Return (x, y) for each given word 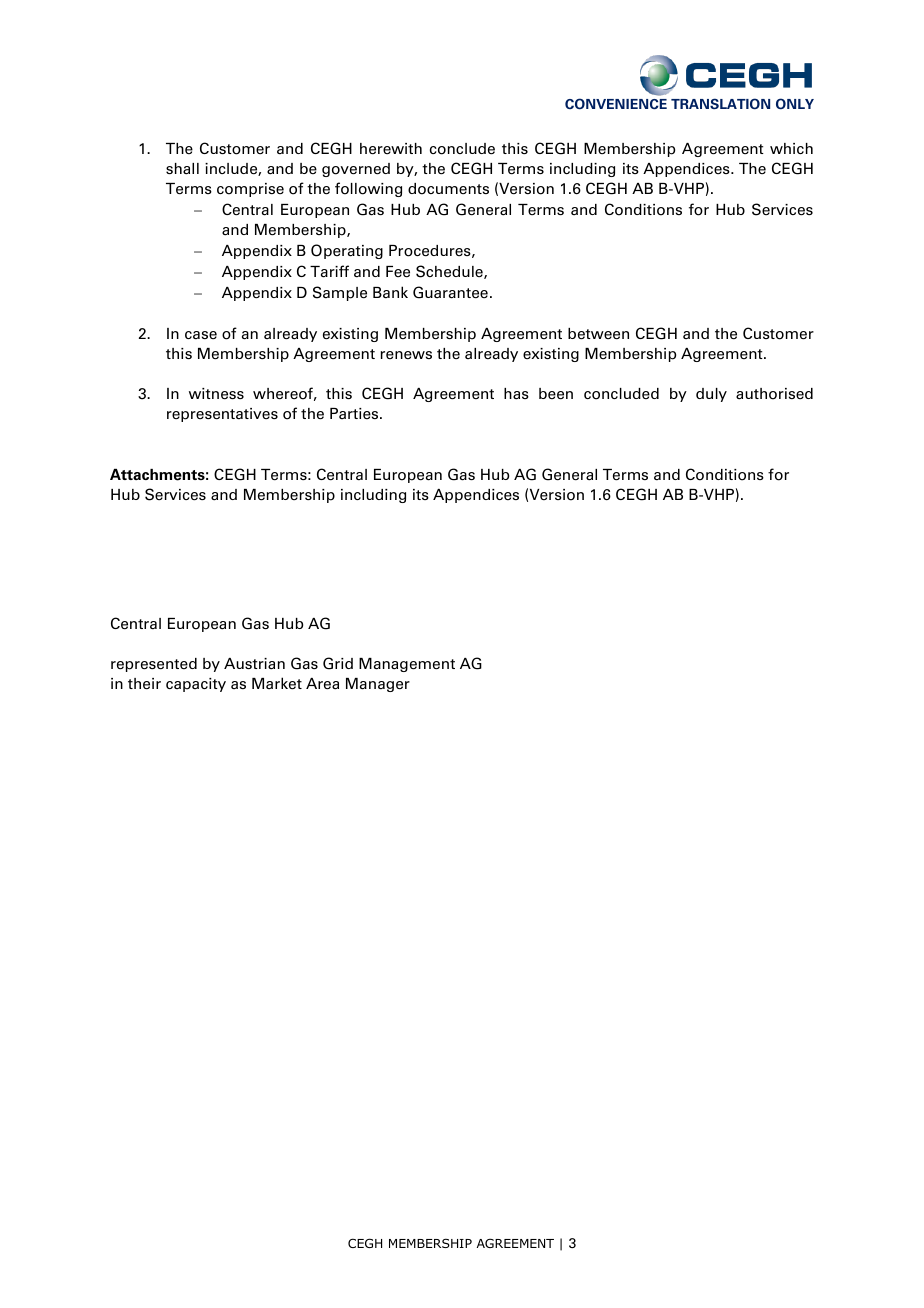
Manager (378, 685)
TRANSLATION (720, 104)
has (516, 394)
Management (407, 665)
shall (182, 169)
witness (216, 394)
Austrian (254, 664)
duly (711, 395)
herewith (391, 149)
